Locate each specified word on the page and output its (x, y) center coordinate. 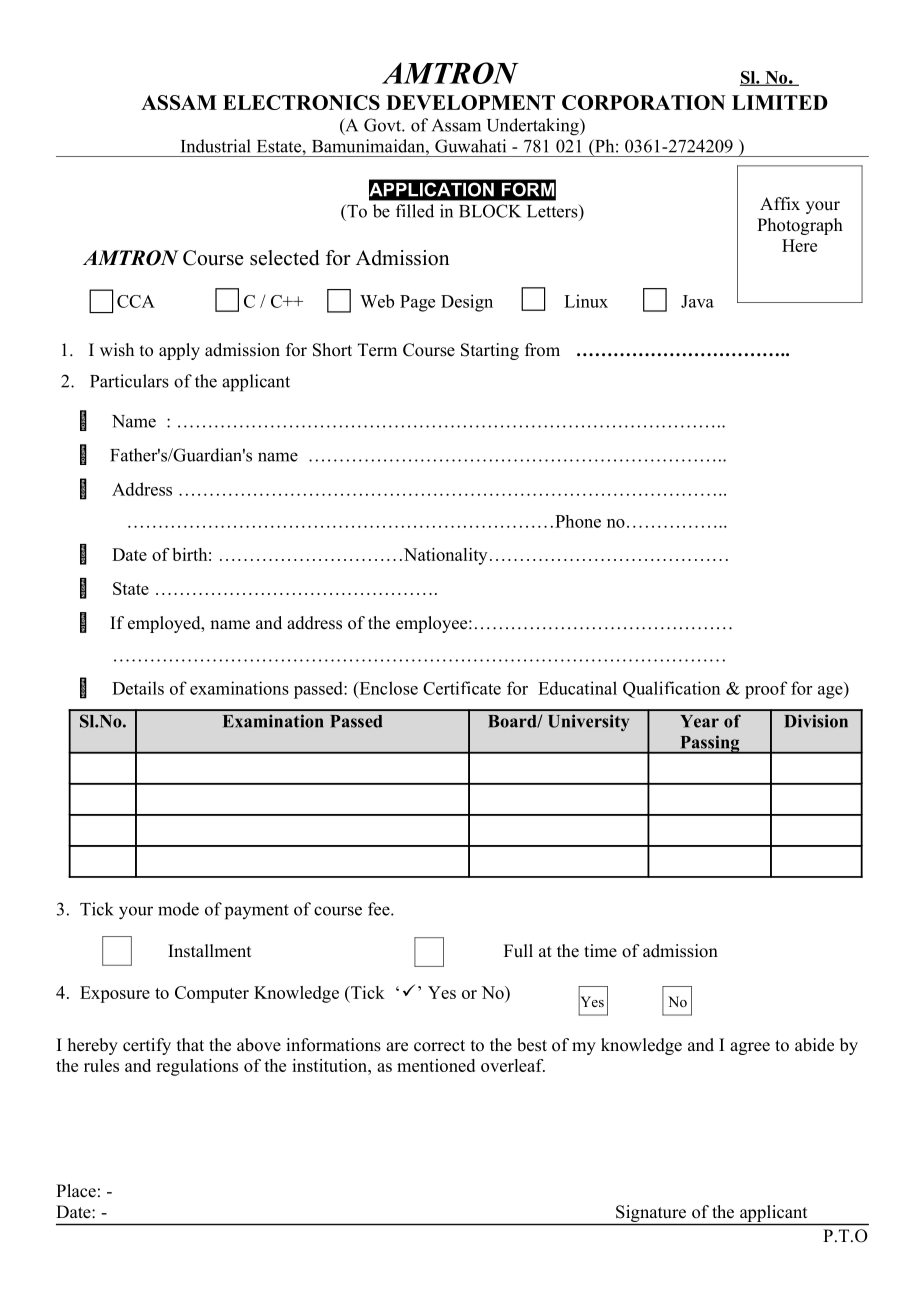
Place (76, 1191)
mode (178, 909)
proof (766, 690)
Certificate (462, 688)
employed (165, 624)
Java (697, 301)
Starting (490, 351)
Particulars (129, 381)
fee (380, 909)
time (600, 951)
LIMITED (780, 102)
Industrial (216, 146)
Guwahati (470, 146)
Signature (651, 1215)
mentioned (436, 1065)
